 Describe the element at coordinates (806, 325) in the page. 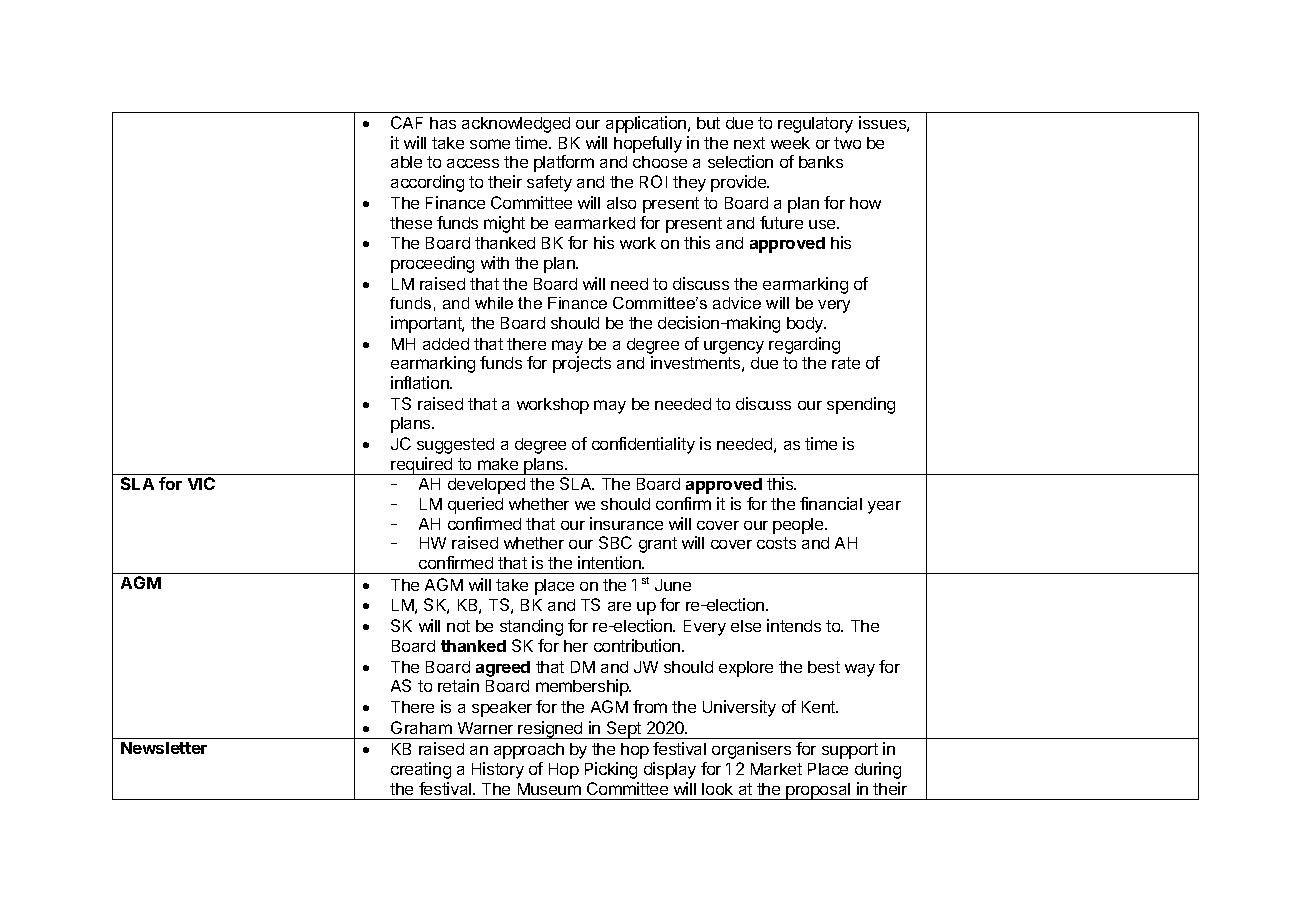

I see `body` at that location.
